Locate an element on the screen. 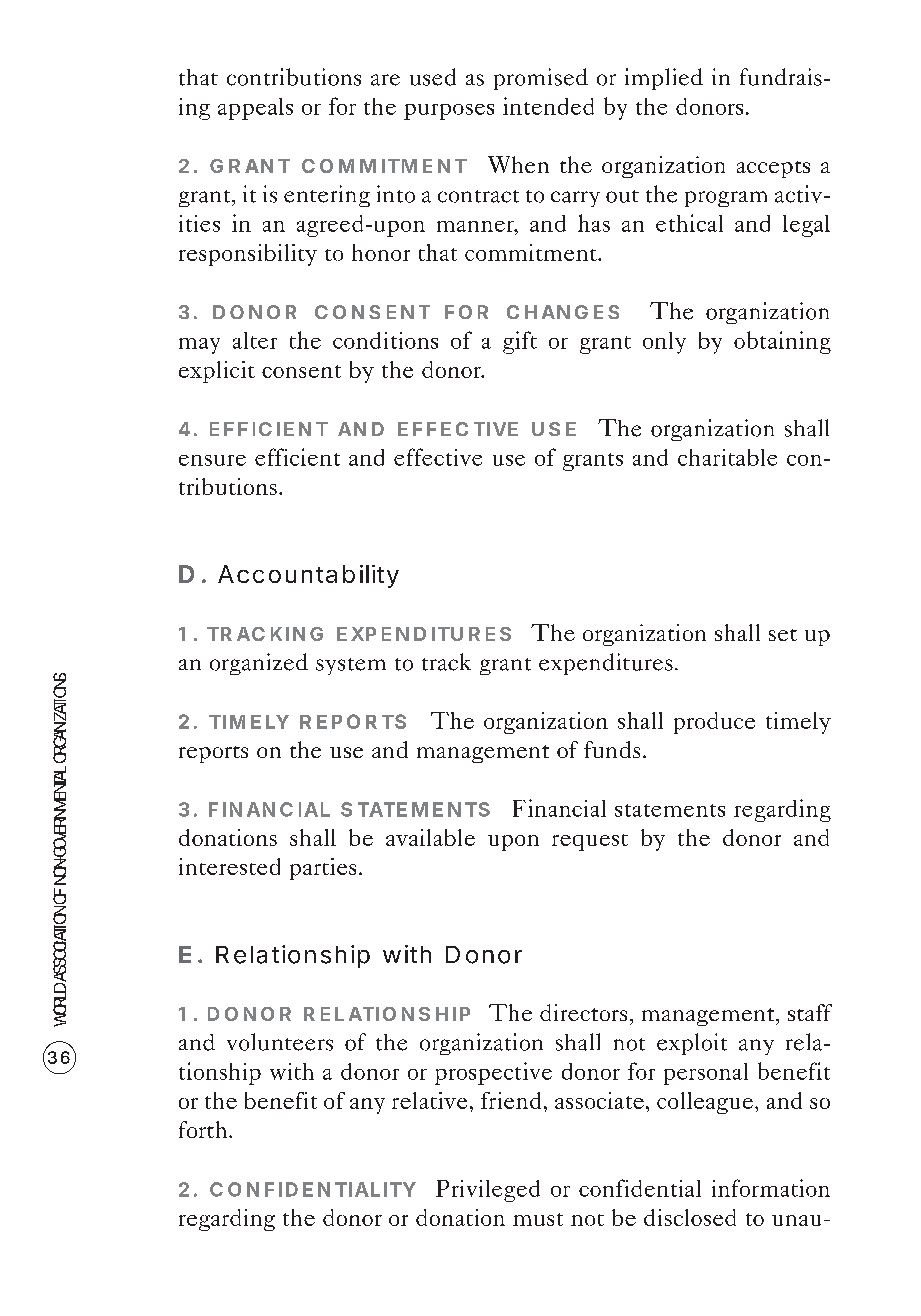 This screenshot has height=1316, width=921. funds is located at coordinates (612, 749).
